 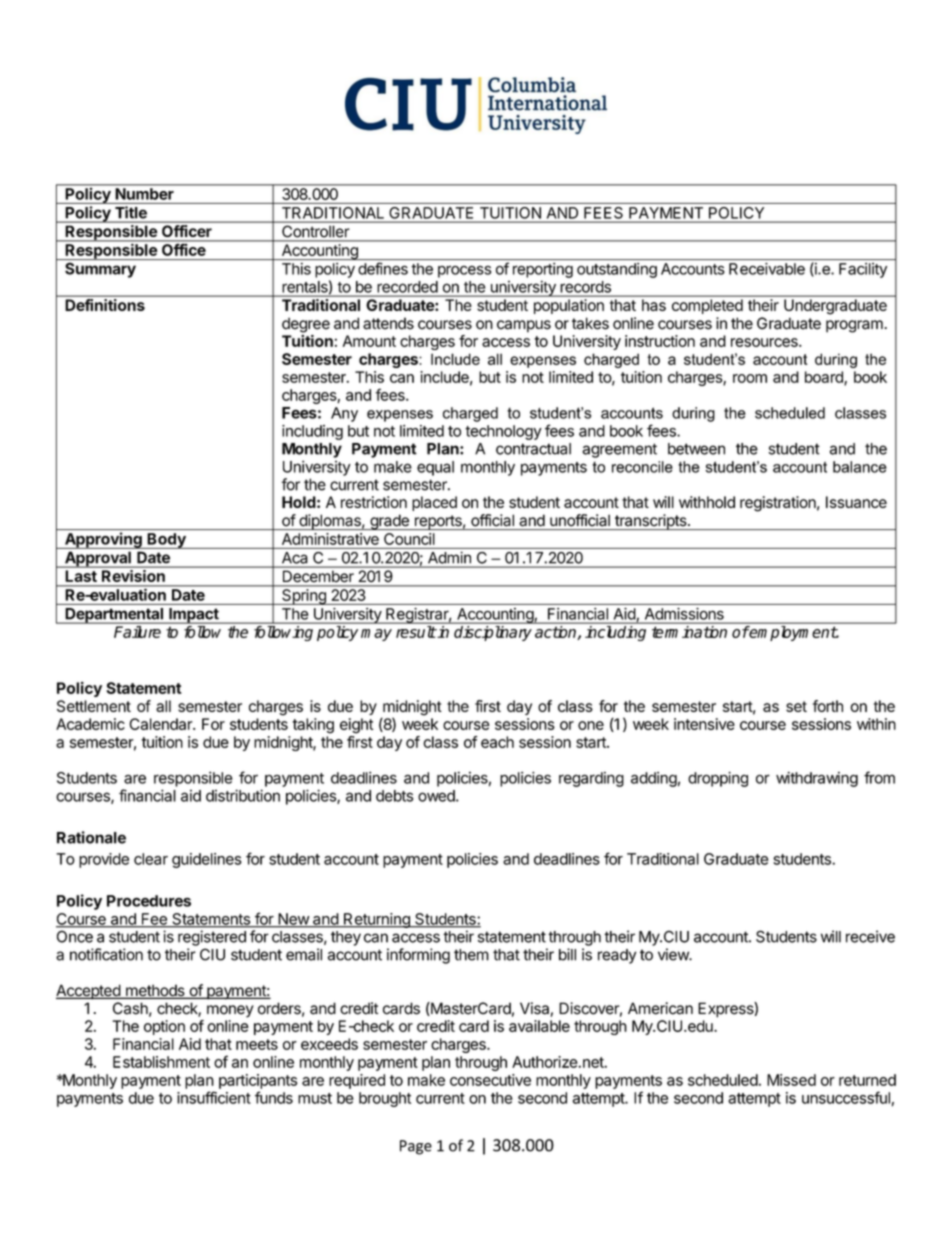 What do you see at coordinates (94, 706) in the image?
I see `Settlement` at bounding box center [94, 706].
